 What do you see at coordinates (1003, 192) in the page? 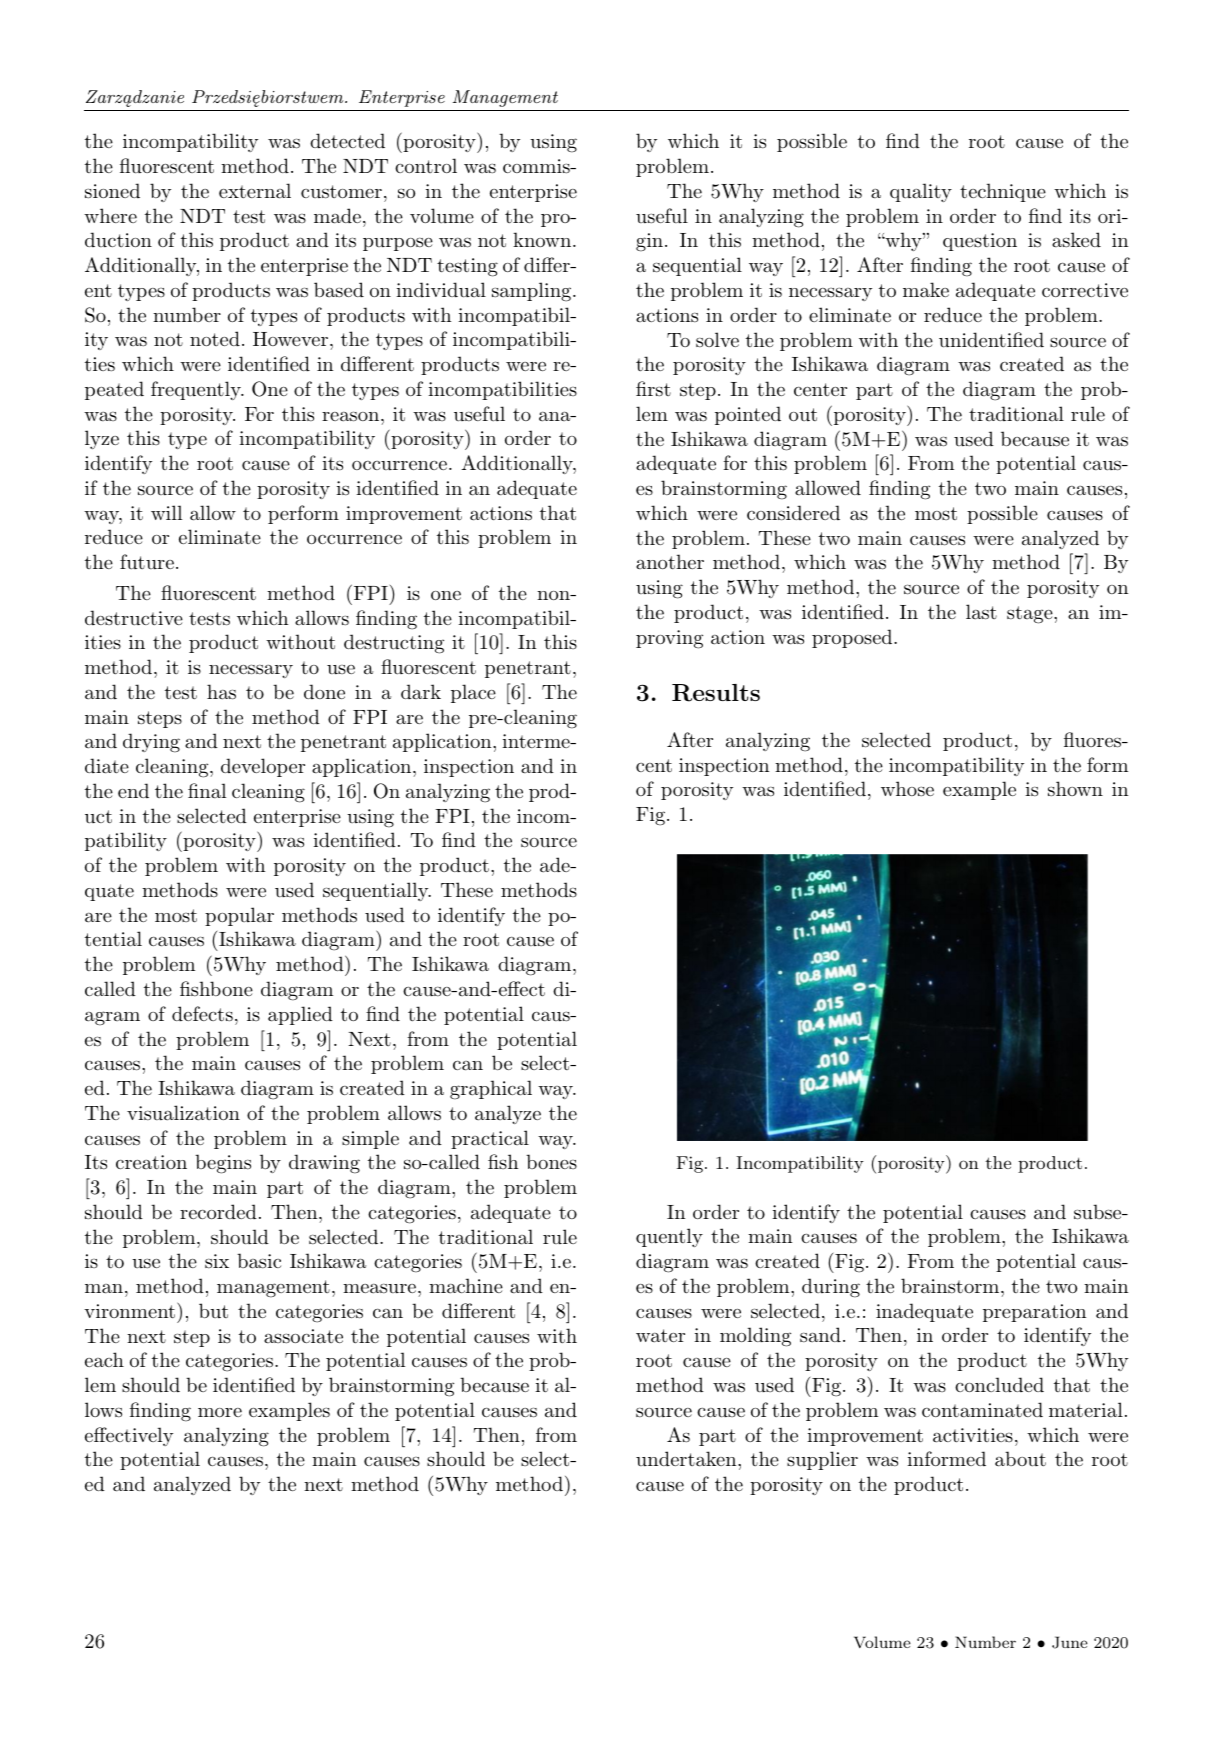
I see `technique` at bounding box center [1003, 192].
